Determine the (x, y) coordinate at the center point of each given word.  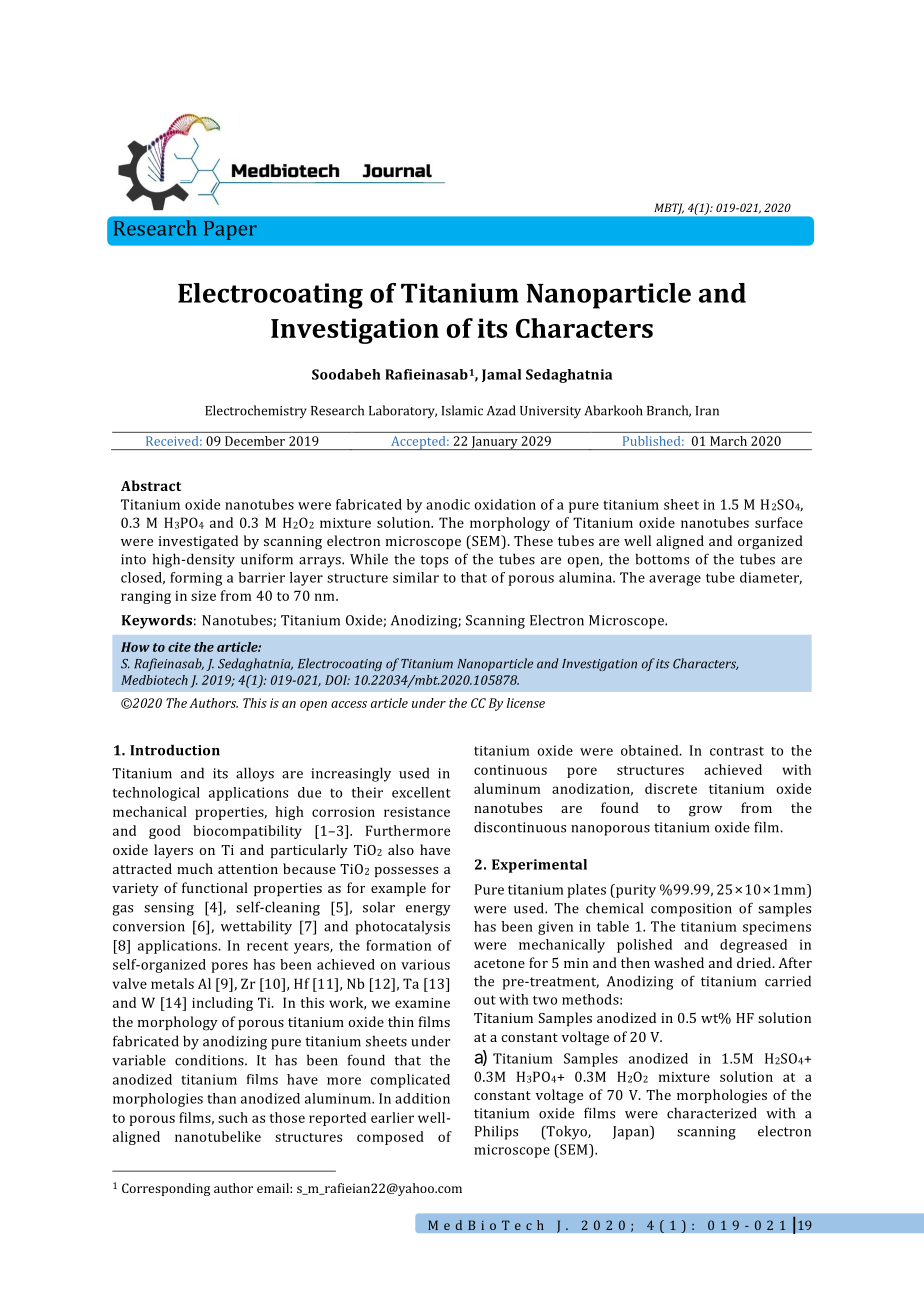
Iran (707, 411)
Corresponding (166, 1189)
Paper (230, 230)
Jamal (501, 376)
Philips (496, 1132)
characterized (712, 1113)
